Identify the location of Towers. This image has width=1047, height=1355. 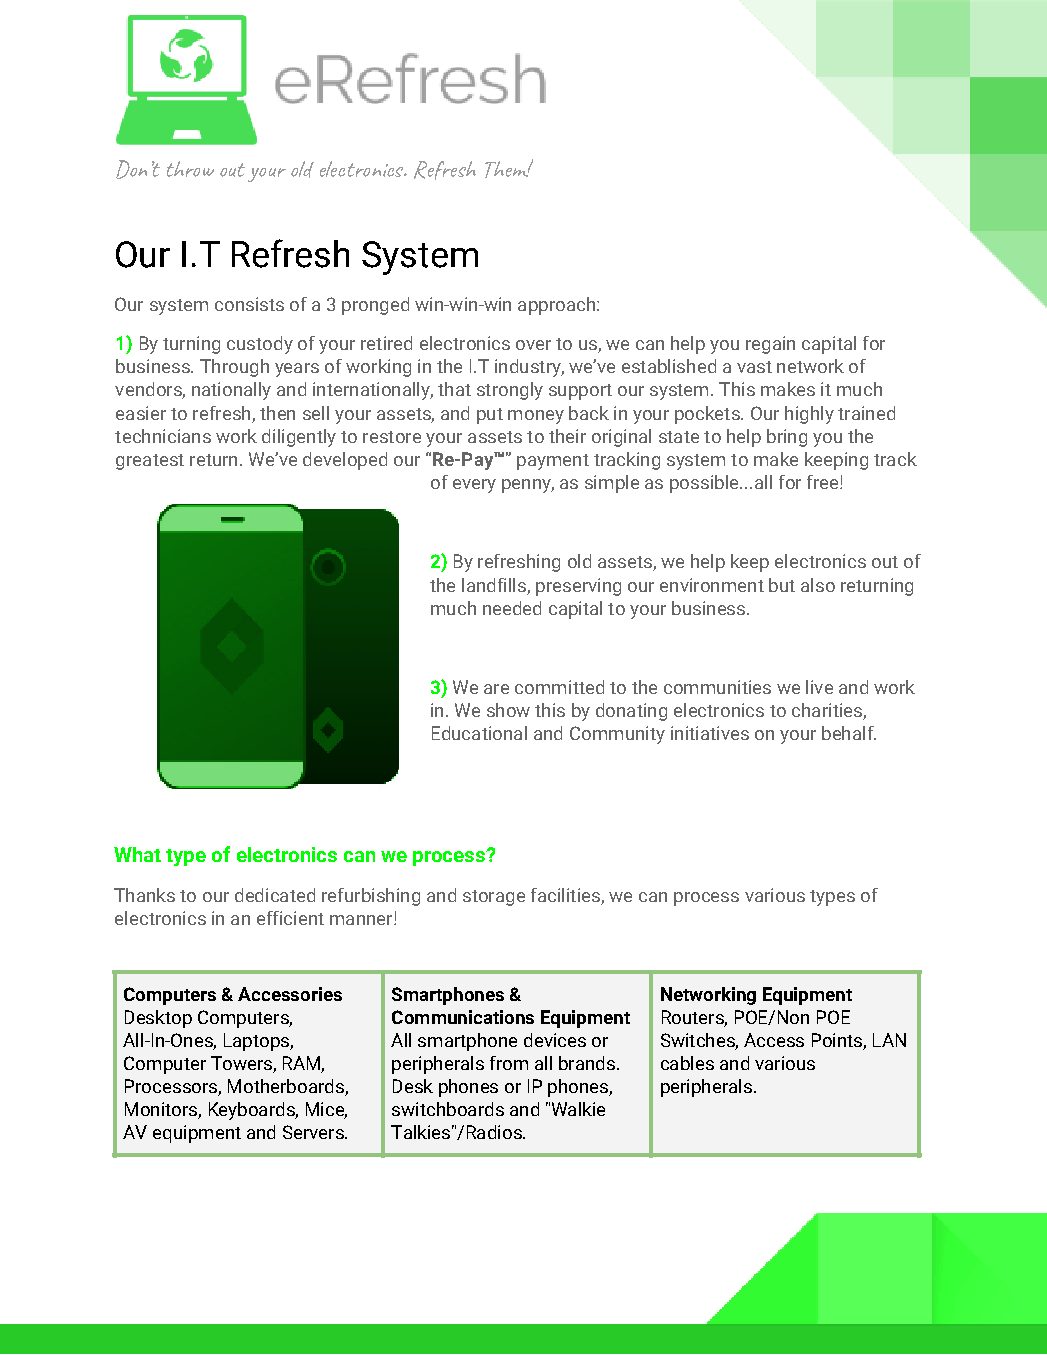
(242, 1064).
